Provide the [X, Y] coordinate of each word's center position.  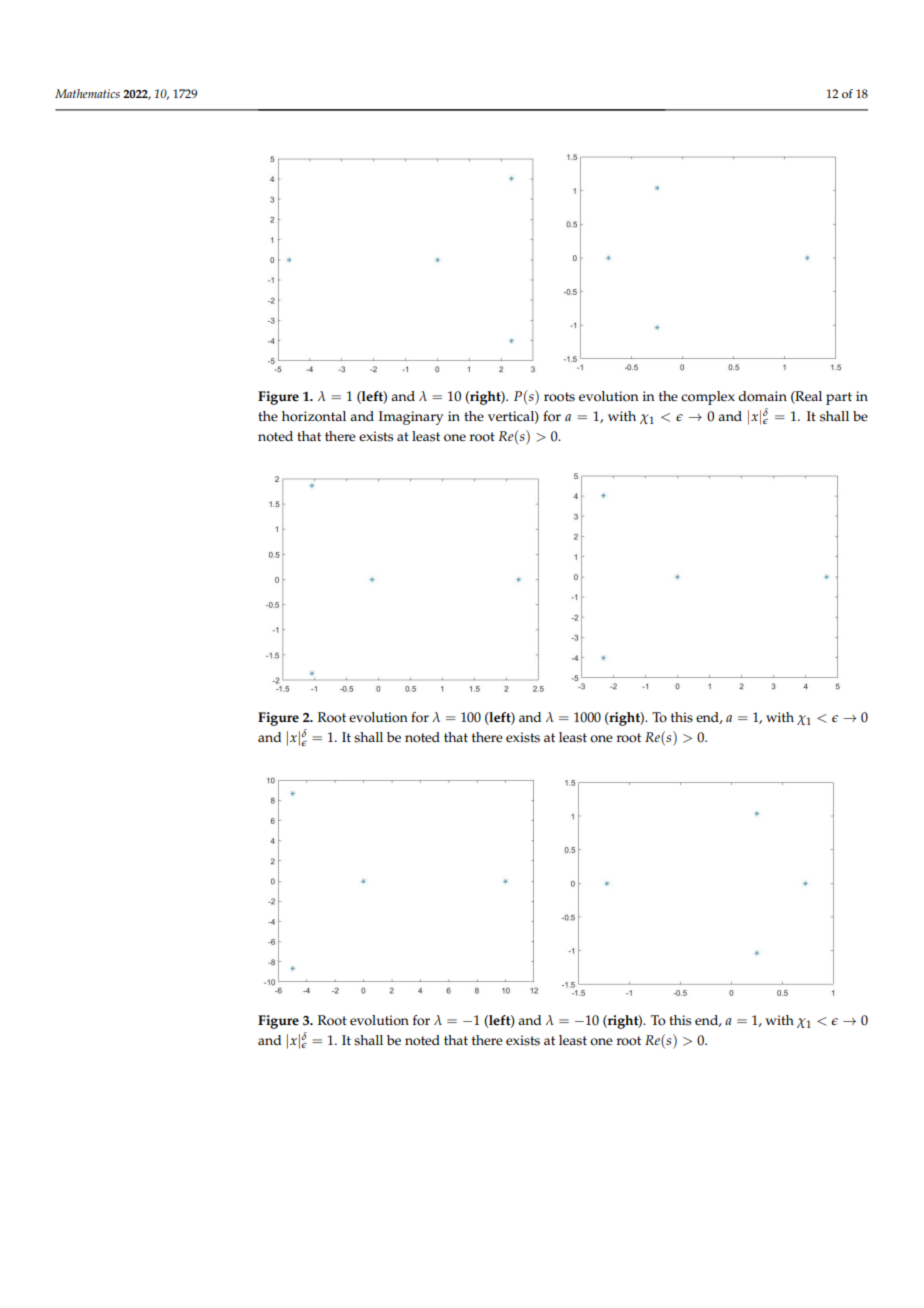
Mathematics [87, 93]
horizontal [314, 416]
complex [708, 398]
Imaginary [411, 418]
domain [762, 396]
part [839, 398]
